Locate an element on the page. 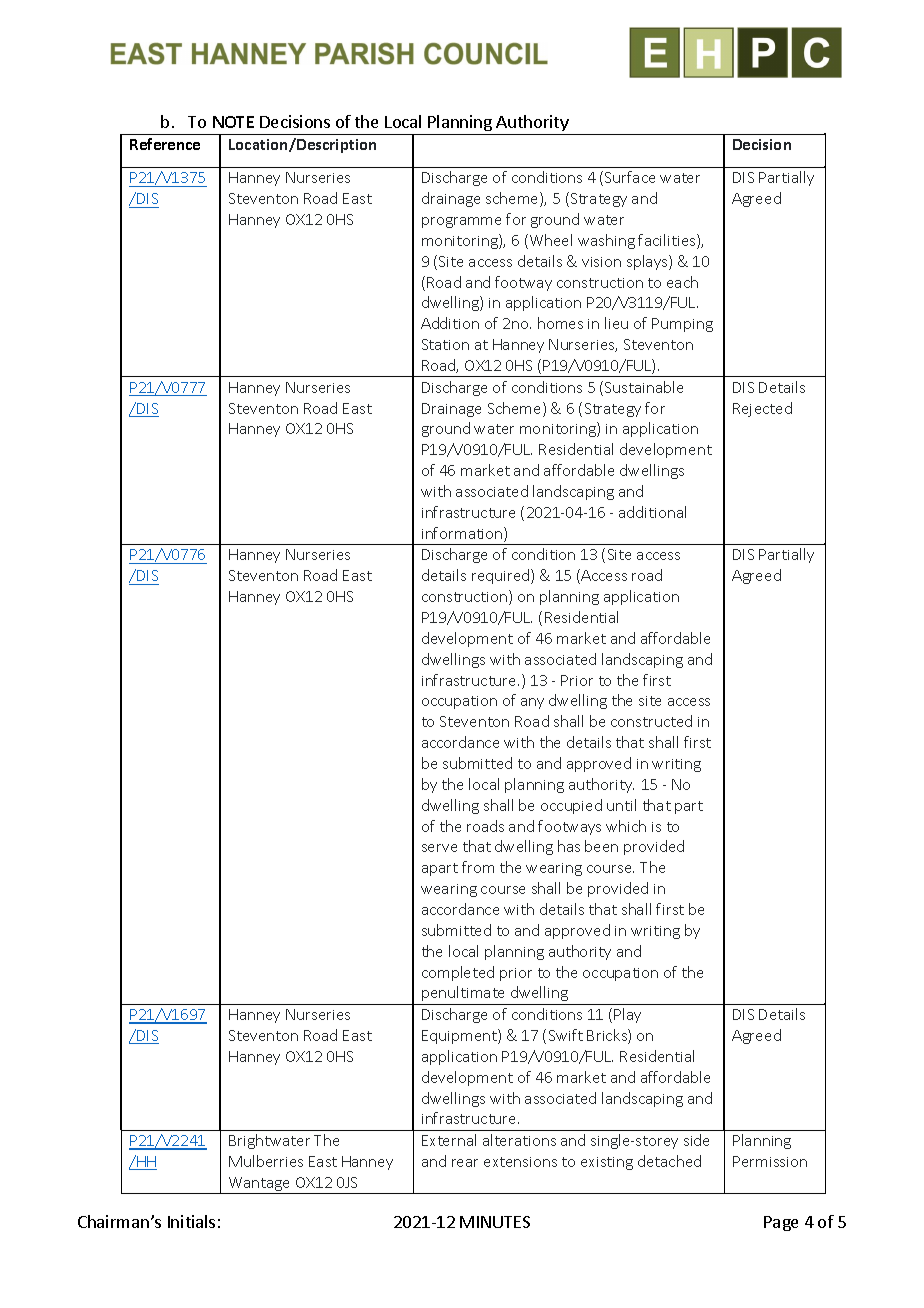 This document has width=924, height=1308. Rejected is located at coordinates (762, 409).
